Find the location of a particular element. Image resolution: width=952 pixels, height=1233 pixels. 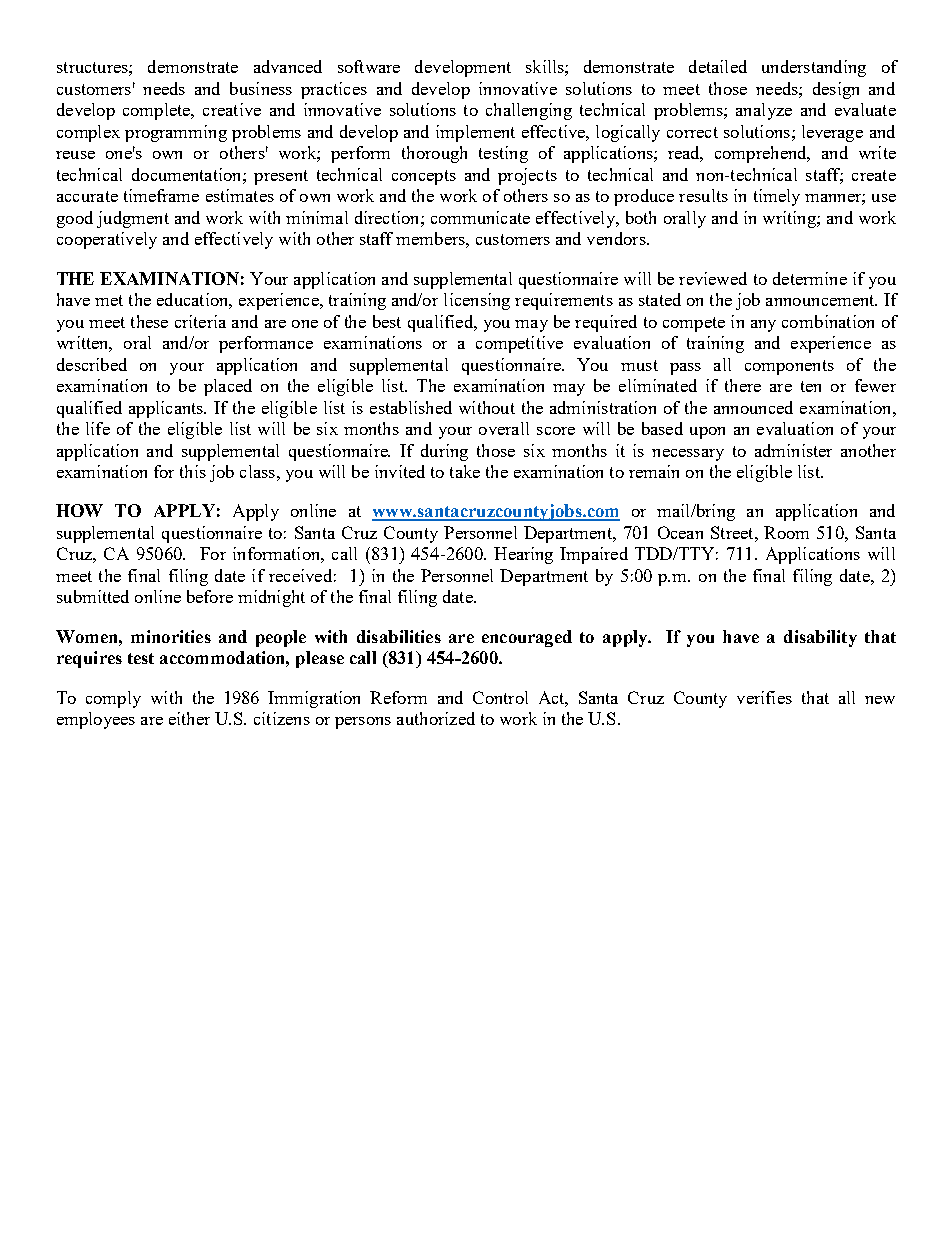

understanding is located at coordinates (814, 68).
